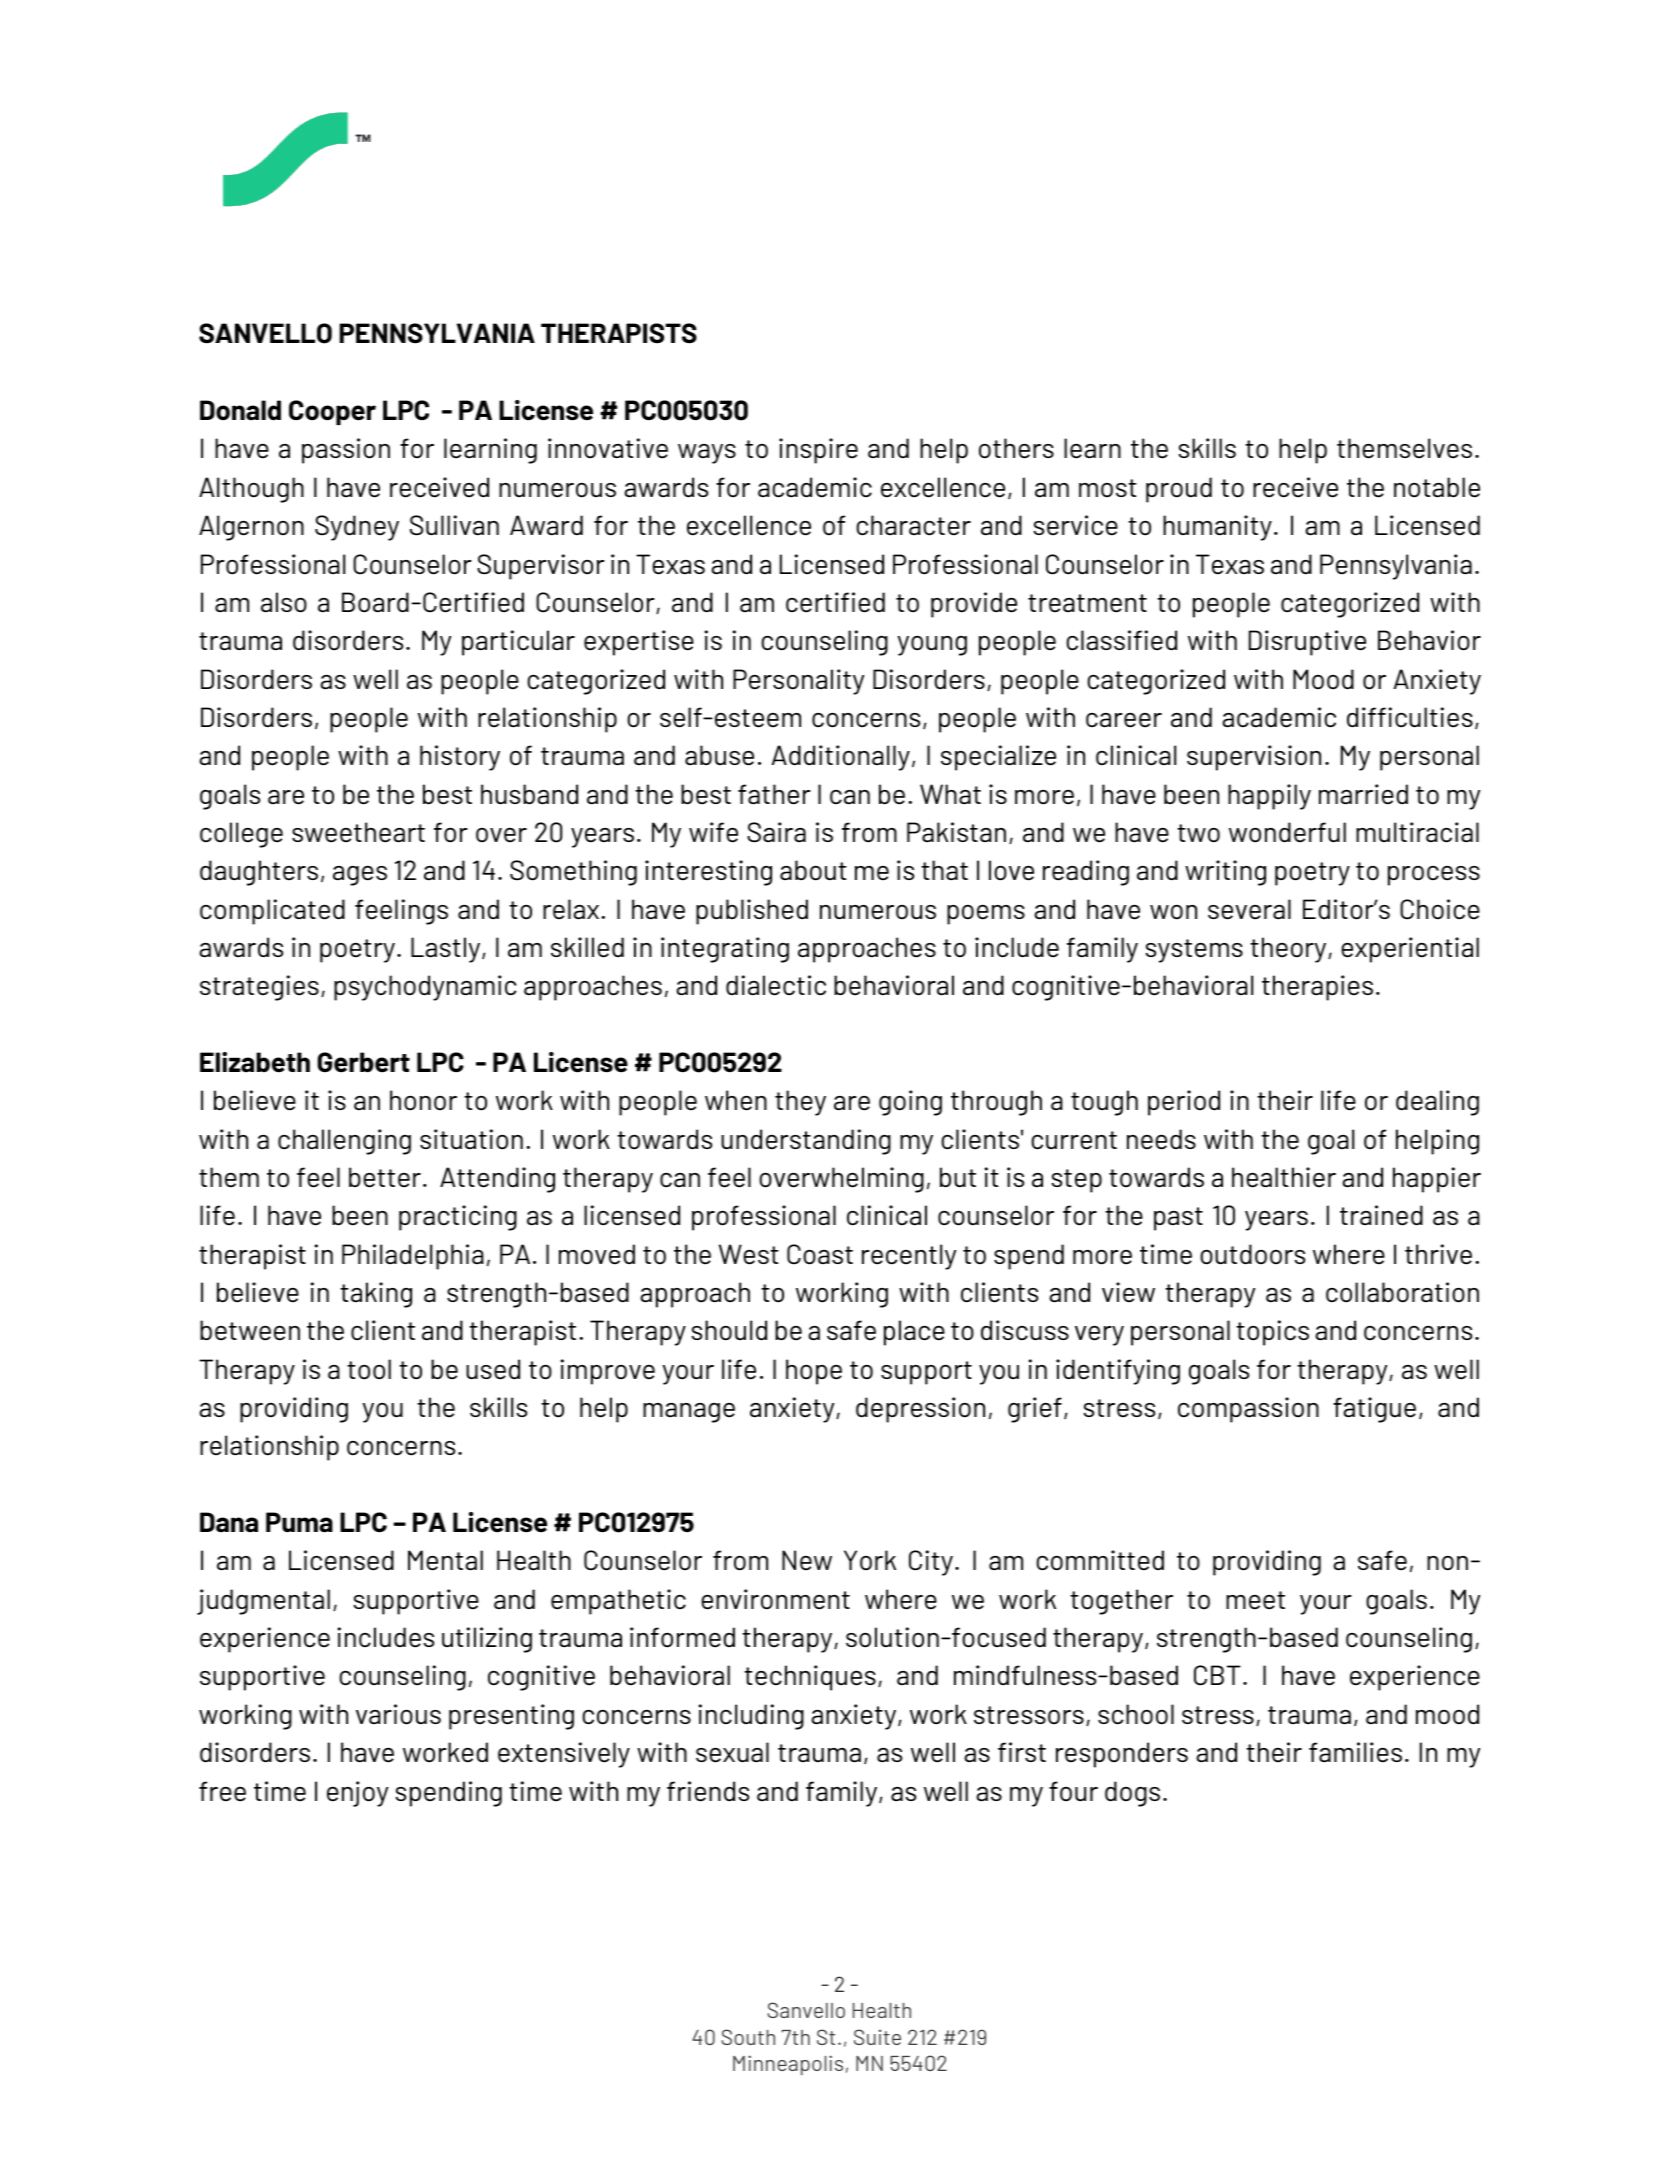 The image size is (1677, 2170). Describe the element at coordinates (776, 985) in the screenshot. I see `dialectic` at that location.
